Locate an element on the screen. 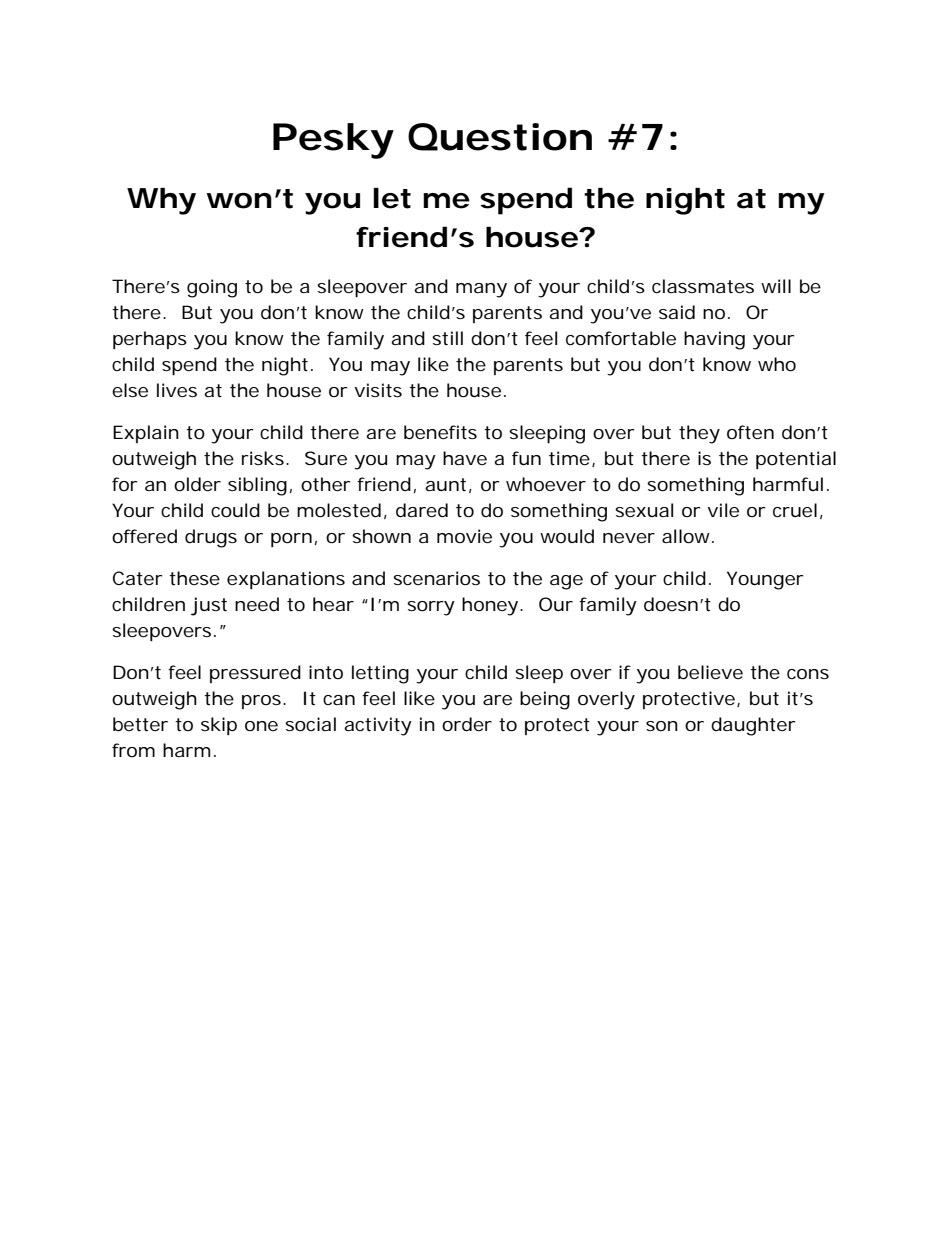 This screenshot has width=952, height=1233. Pesky is located at coordinates (333, 141).
